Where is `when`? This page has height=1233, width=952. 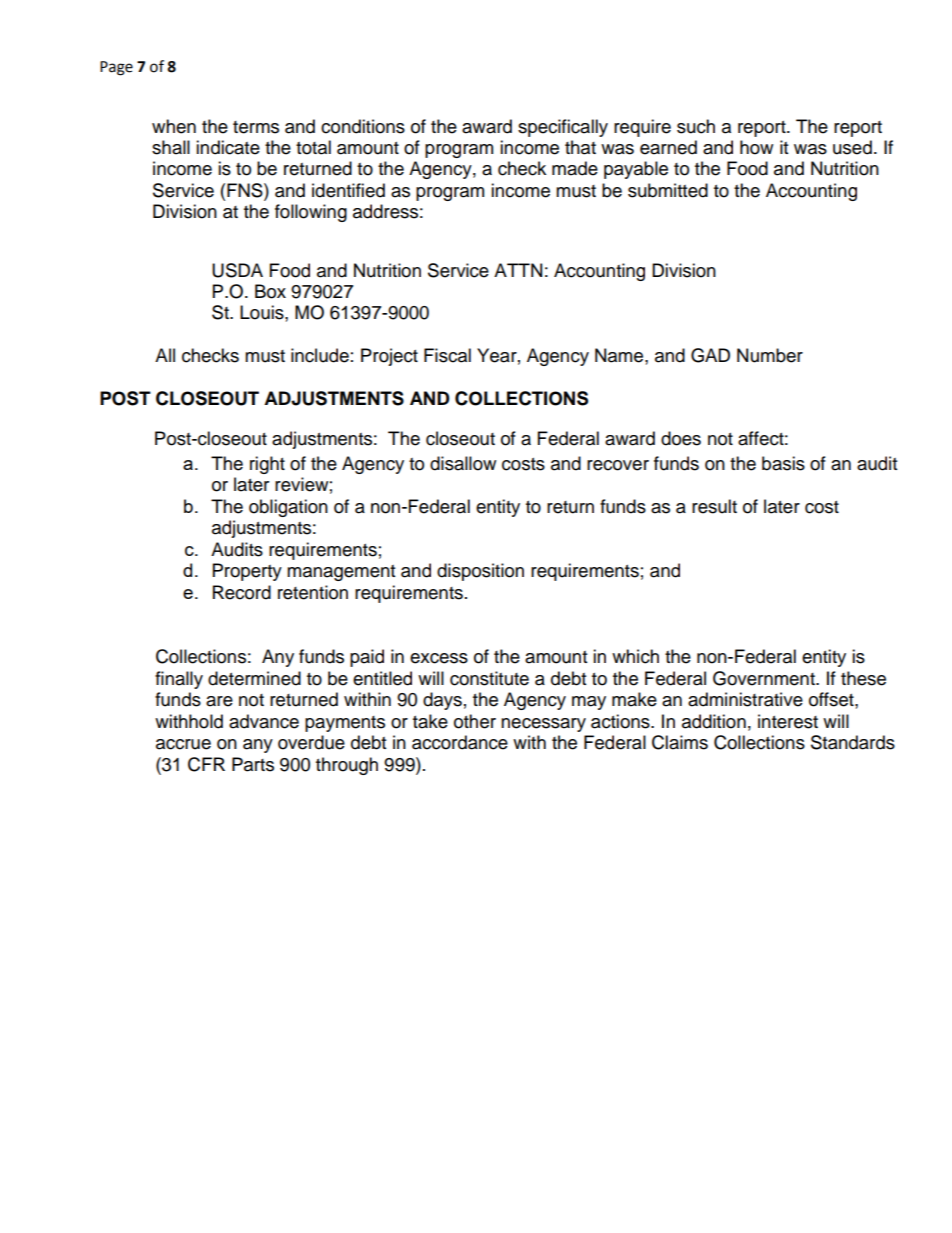
when is located at coordinates (174, 126).
